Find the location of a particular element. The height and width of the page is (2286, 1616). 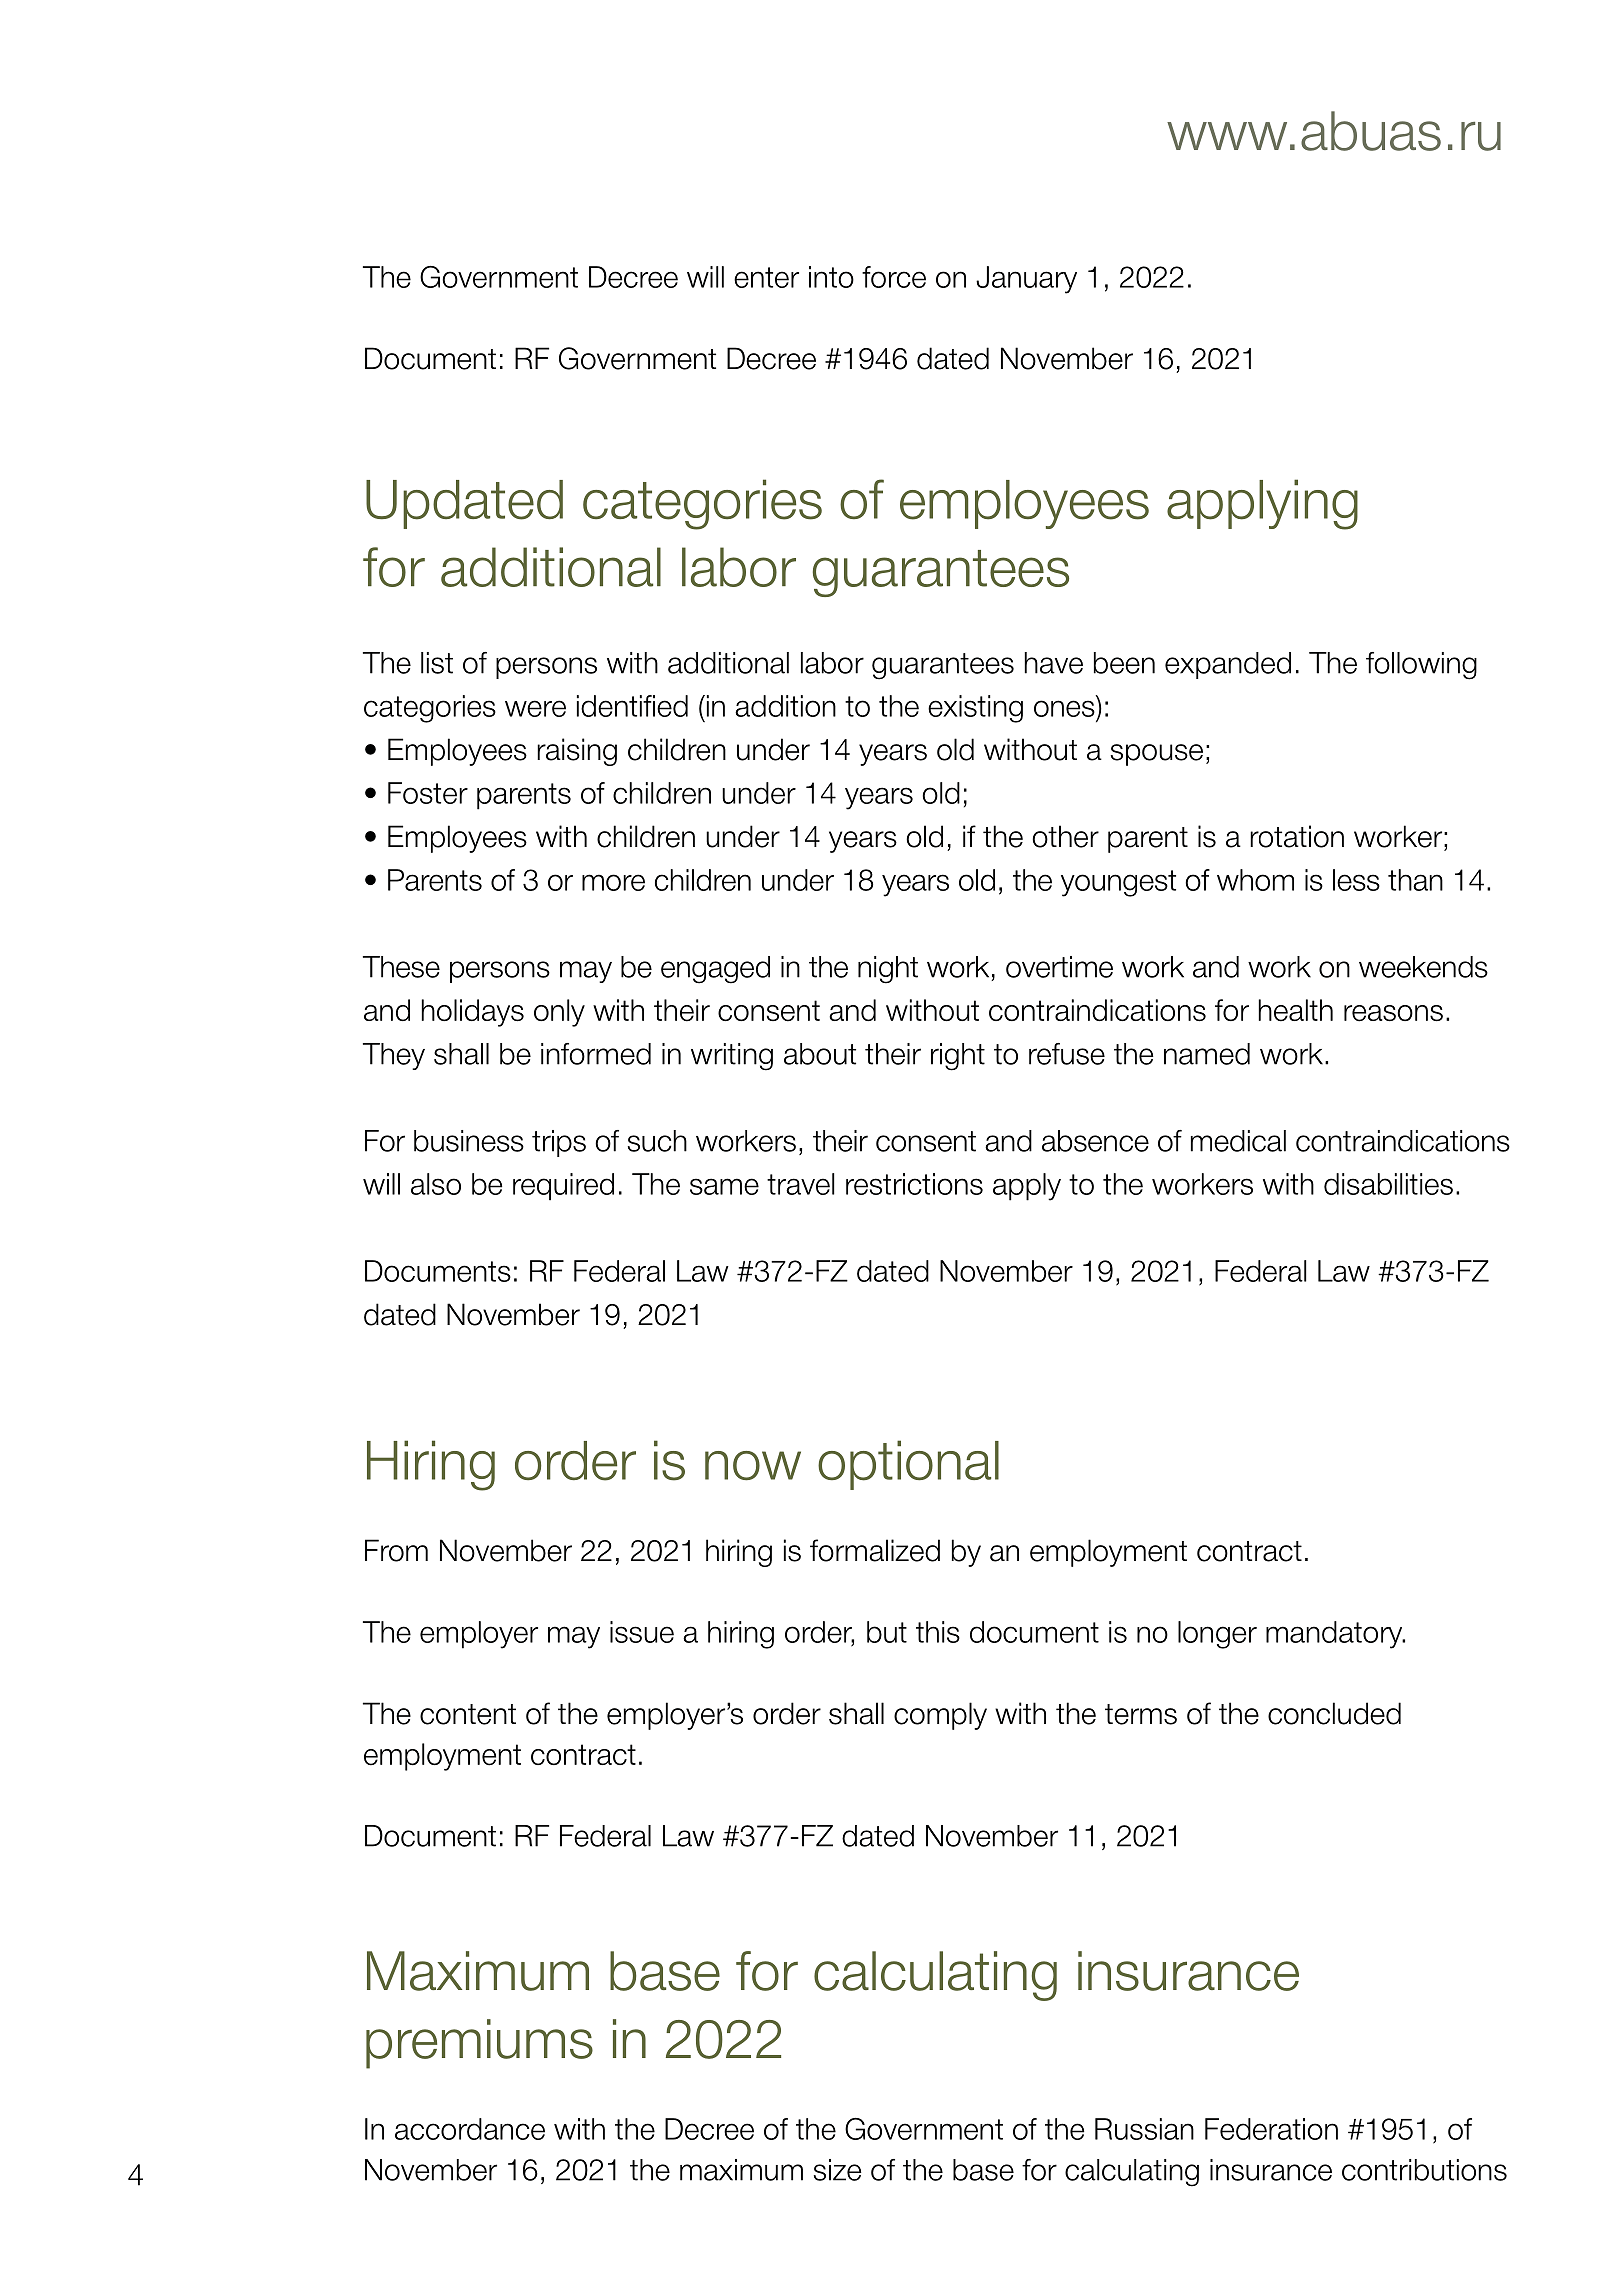

disabilities is located at coordinates (1388, 1184).
